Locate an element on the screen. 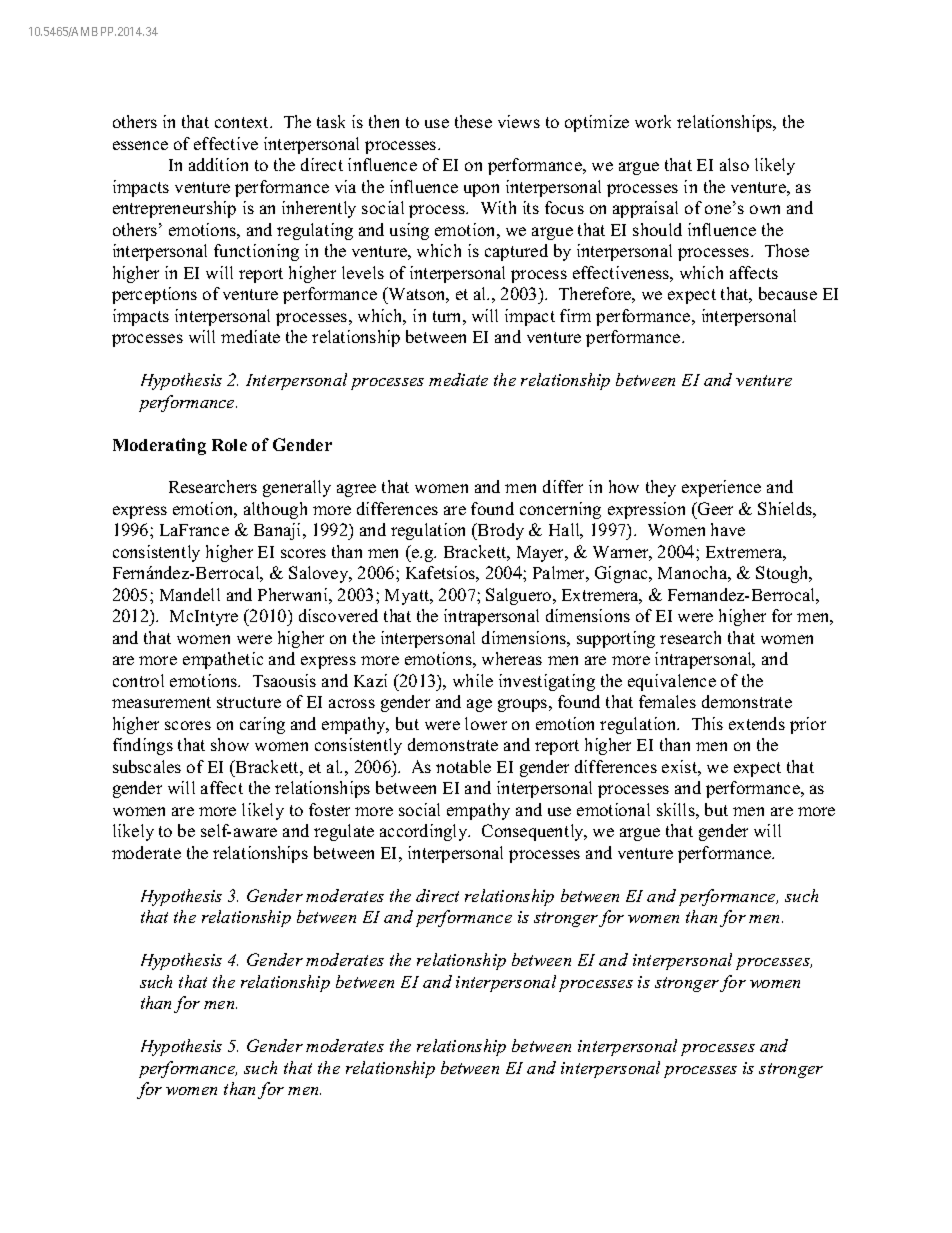  perceptions is located at coordinates (154, 295).
